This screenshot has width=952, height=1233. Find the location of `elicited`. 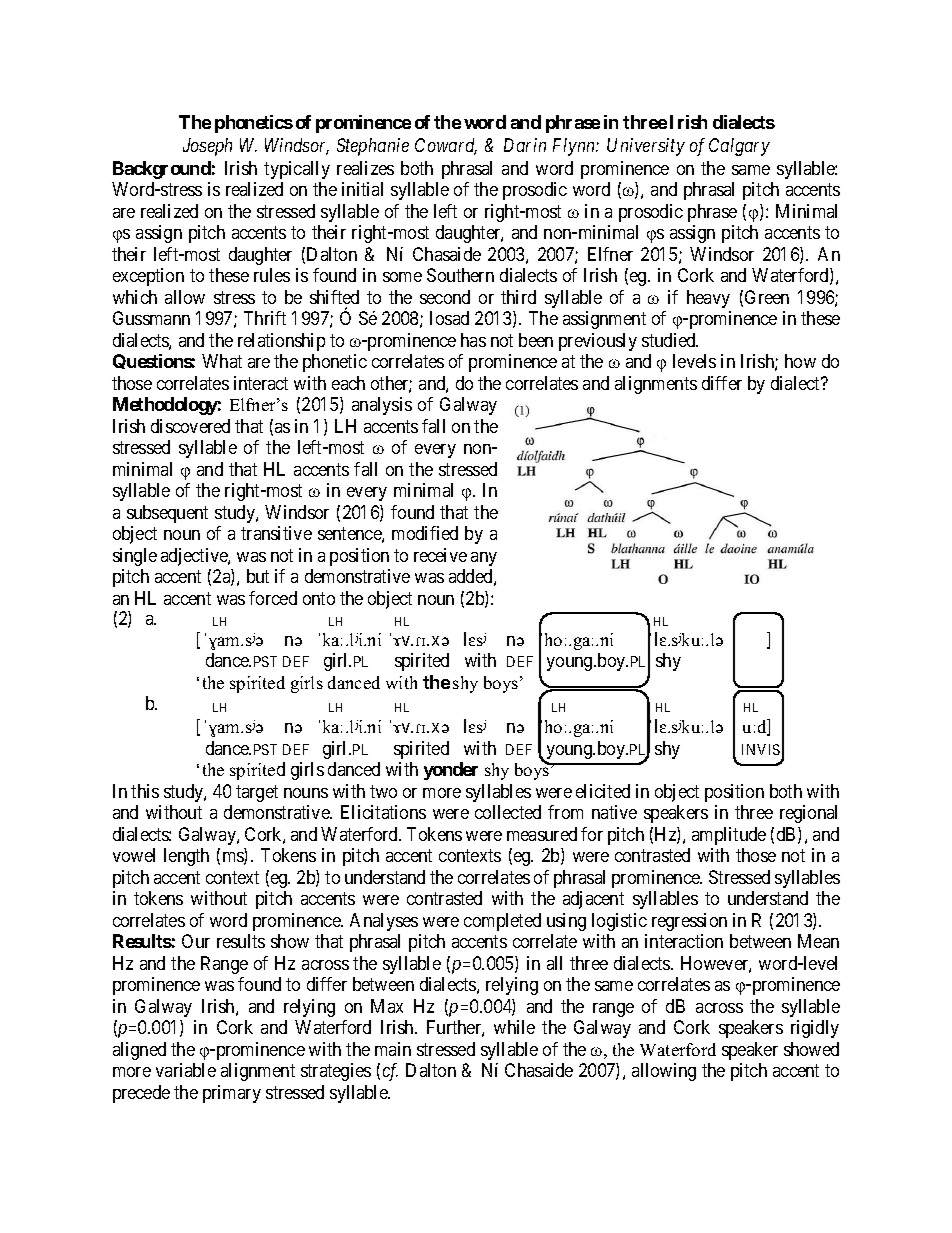

elicited is located at coordinates (603, 791).
